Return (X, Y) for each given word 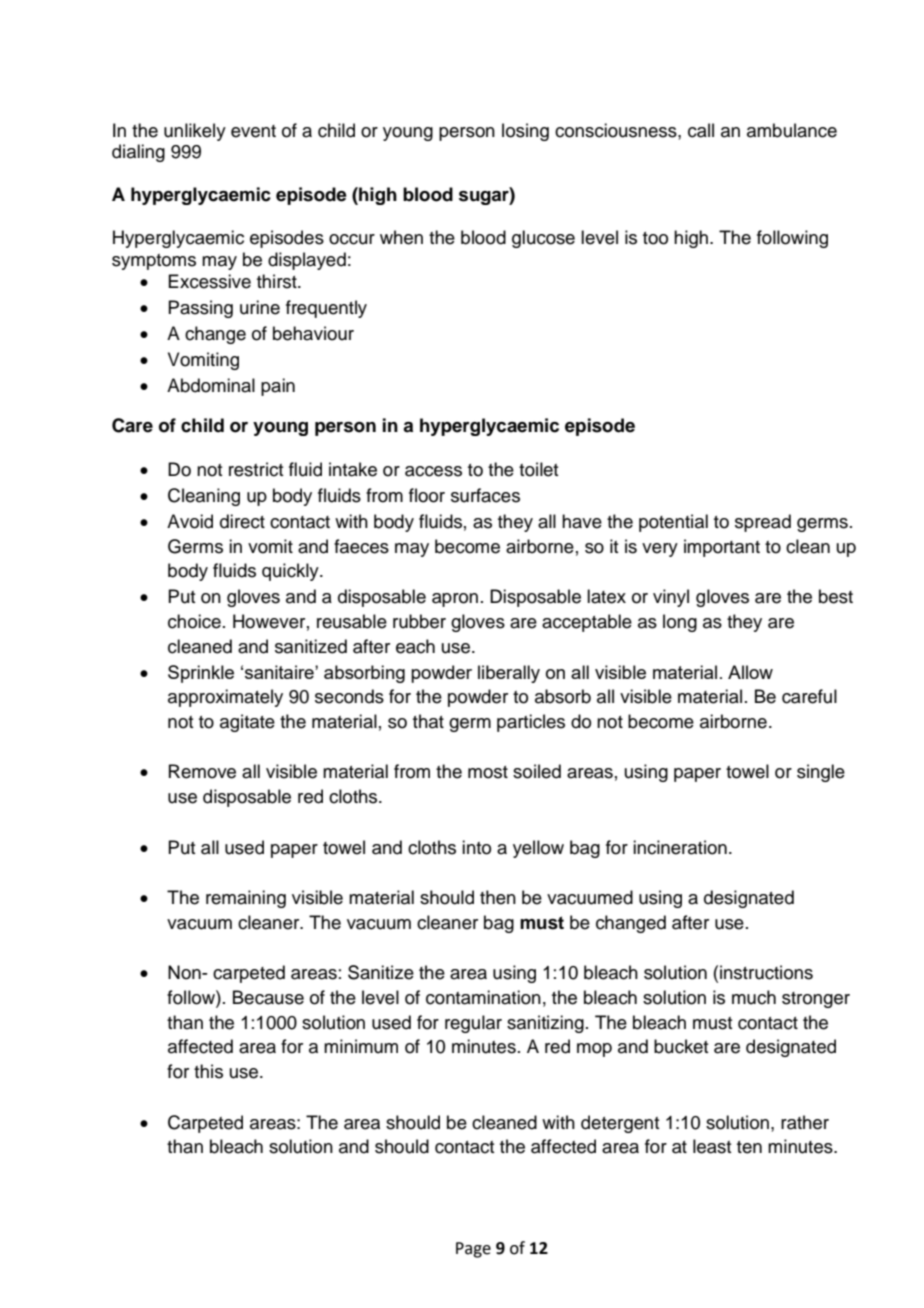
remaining (246, 899)
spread (763, 523)
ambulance (792, 130)
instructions (766, 972)
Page (473, 1250)
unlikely (195, 132)
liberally (509, 674)
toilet (538, 469)
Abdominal (211, 385)
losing (525, 132)
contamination (483, 997)
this (208, 1071)
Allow (750, 672)
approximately (225, 698)
